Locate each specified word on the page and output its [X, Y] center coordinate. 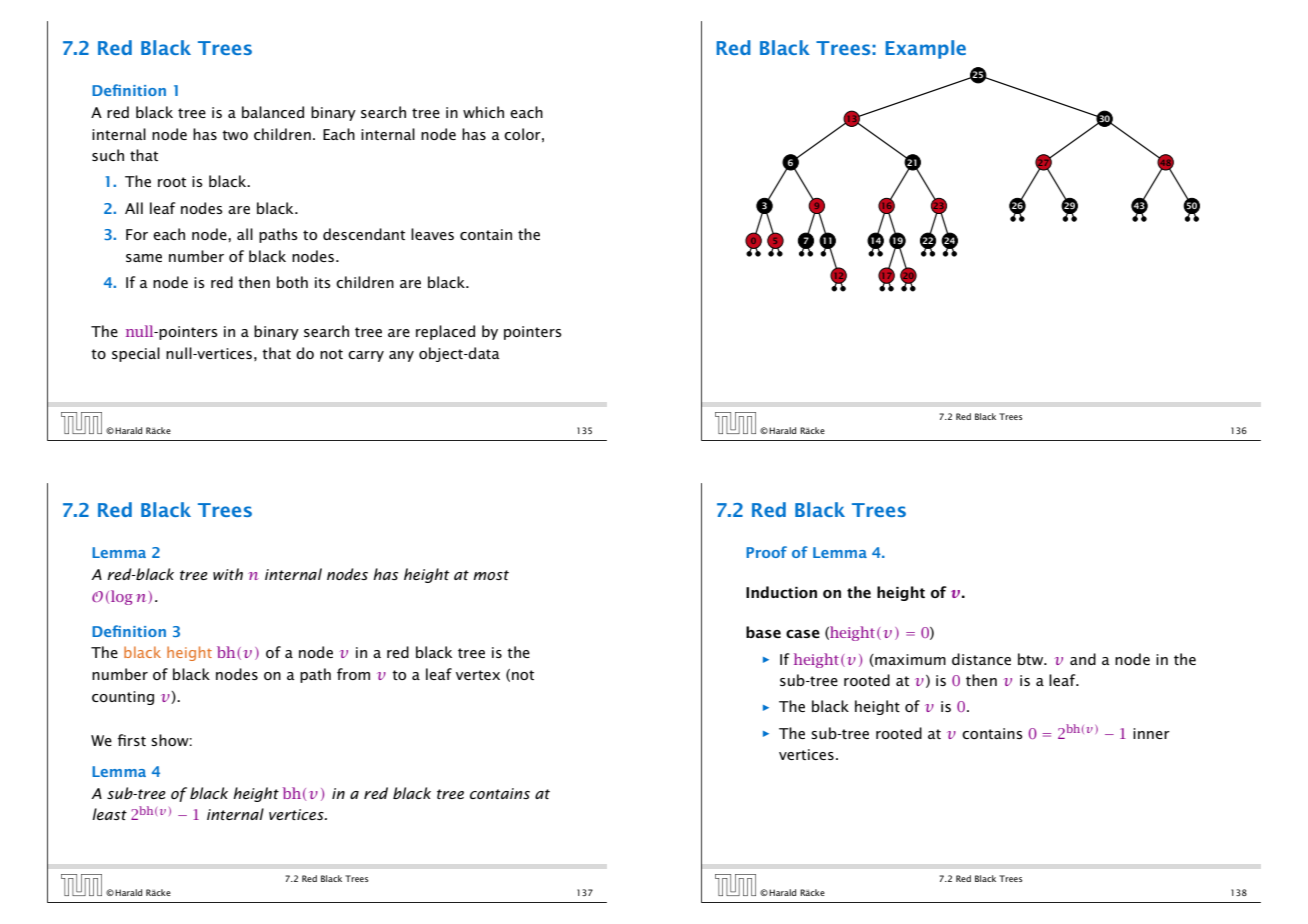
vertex [478, 675]
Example [925, 49]
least [109, 814]
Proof [766, 552]
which [483, 112]
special [136, 354]
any [401, 356]
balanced [273, 112]
